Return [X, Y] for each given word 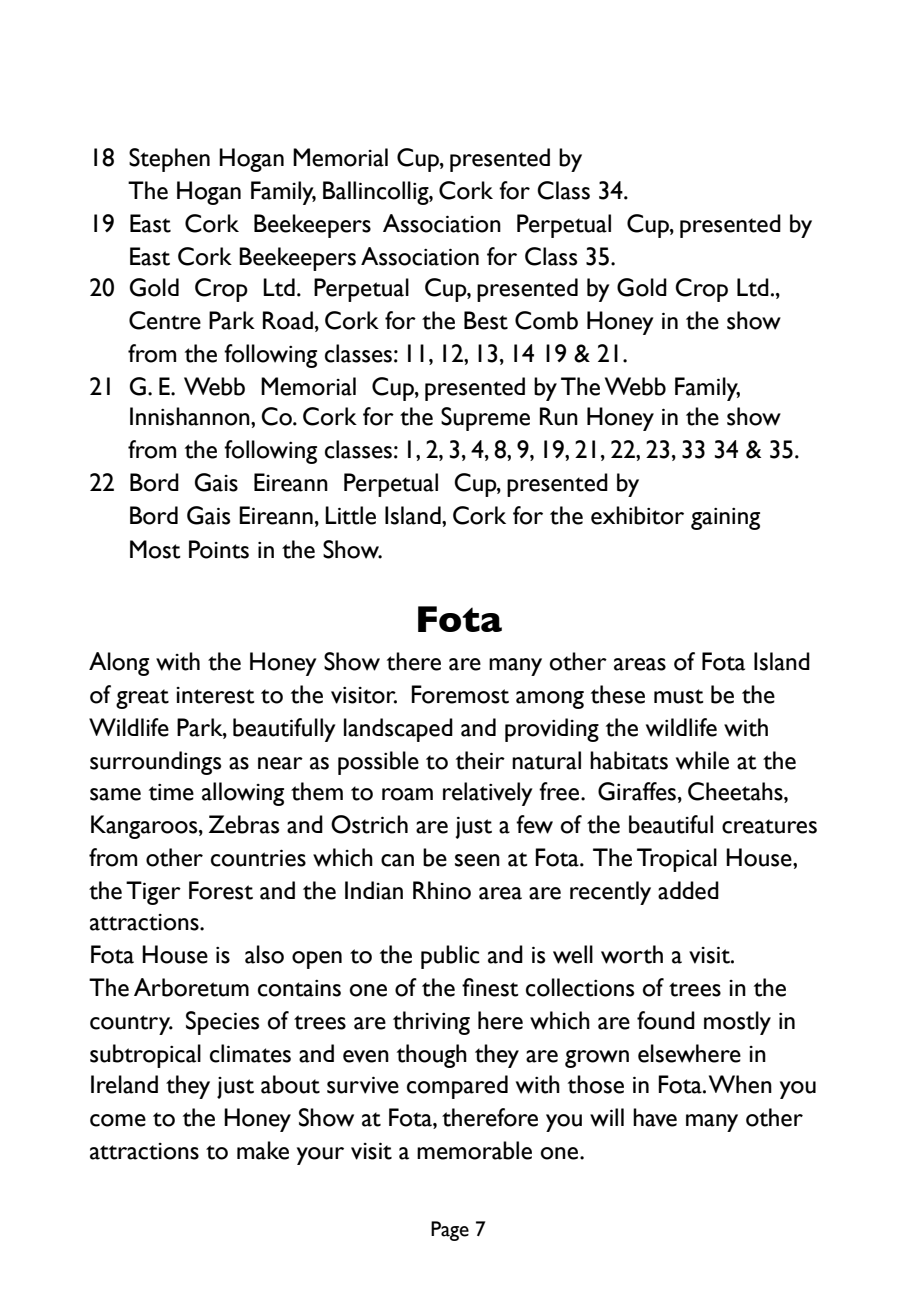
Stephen [169, 160]
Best [486, 320]
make [263, 1150]
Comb [546, 320]
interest [215, 695]
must [679, 696]
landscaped [398, 730]
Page [450, 1231]
